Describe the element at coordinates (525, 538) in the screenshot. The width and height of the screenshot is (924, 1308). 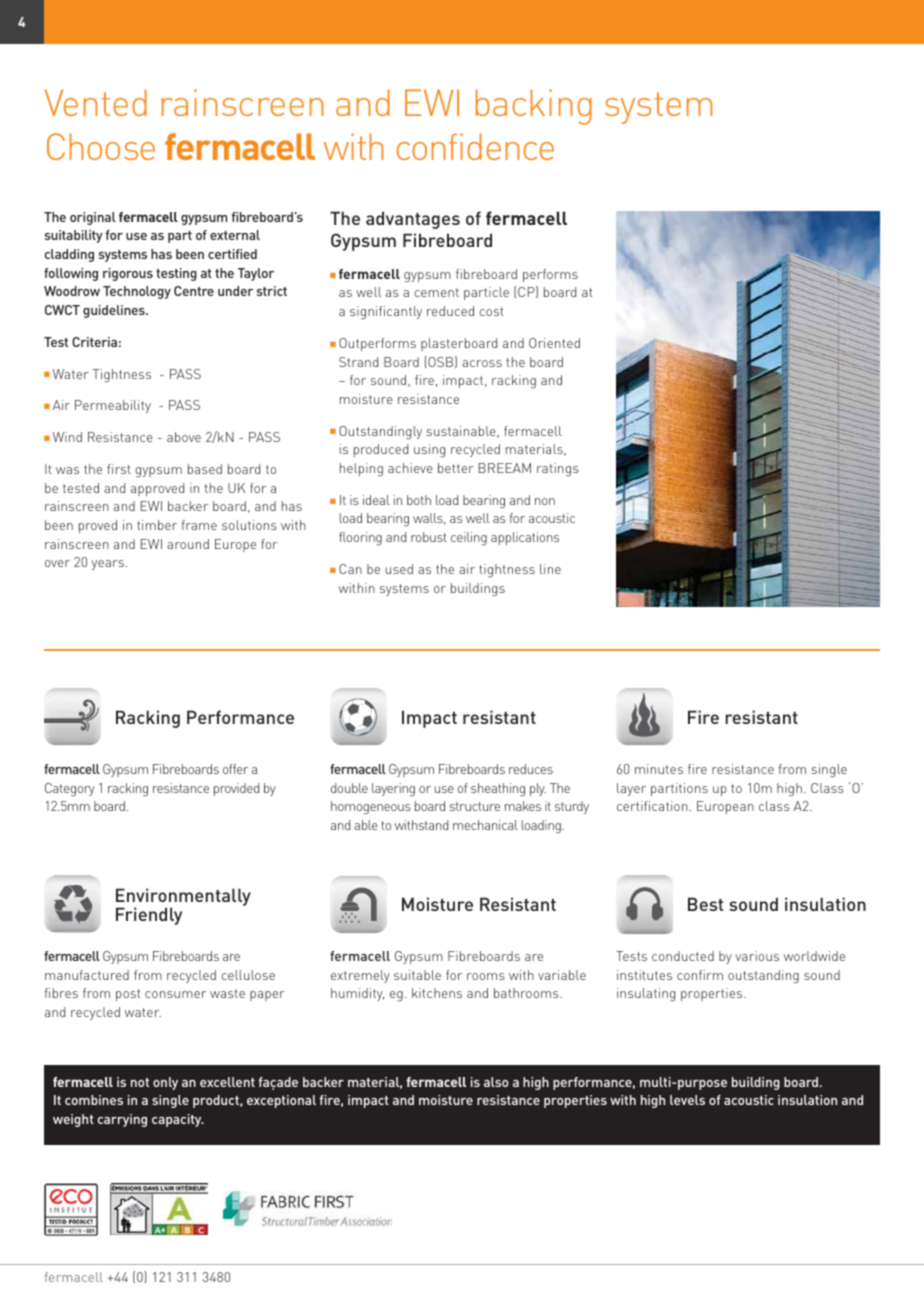
I see `applications` at that location.
